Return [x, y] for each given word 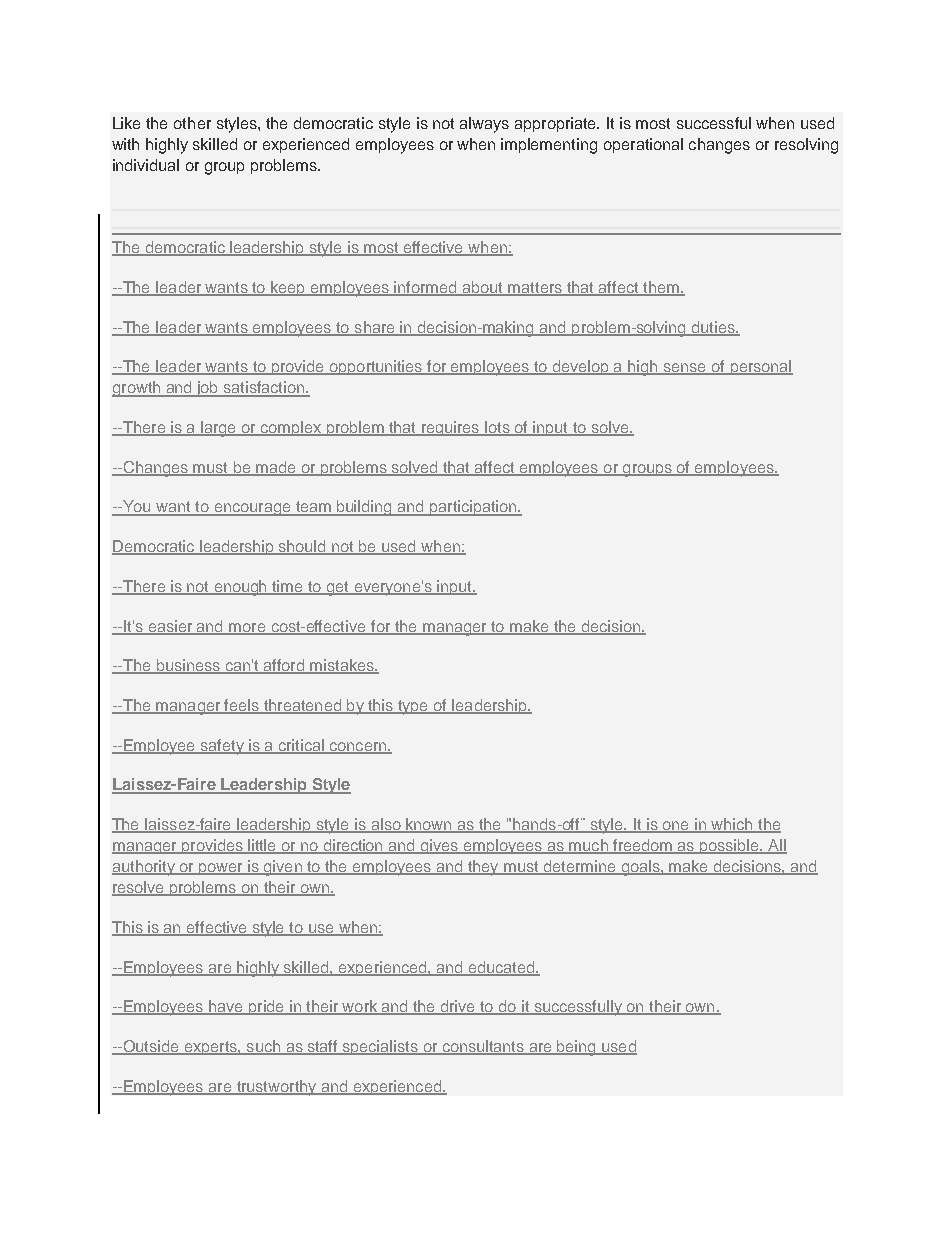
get [338, 588]
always [484, 125]
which [732, 825]
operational [643, 145]
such [263, 1047]
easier [170, 627]
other [192, 123]
